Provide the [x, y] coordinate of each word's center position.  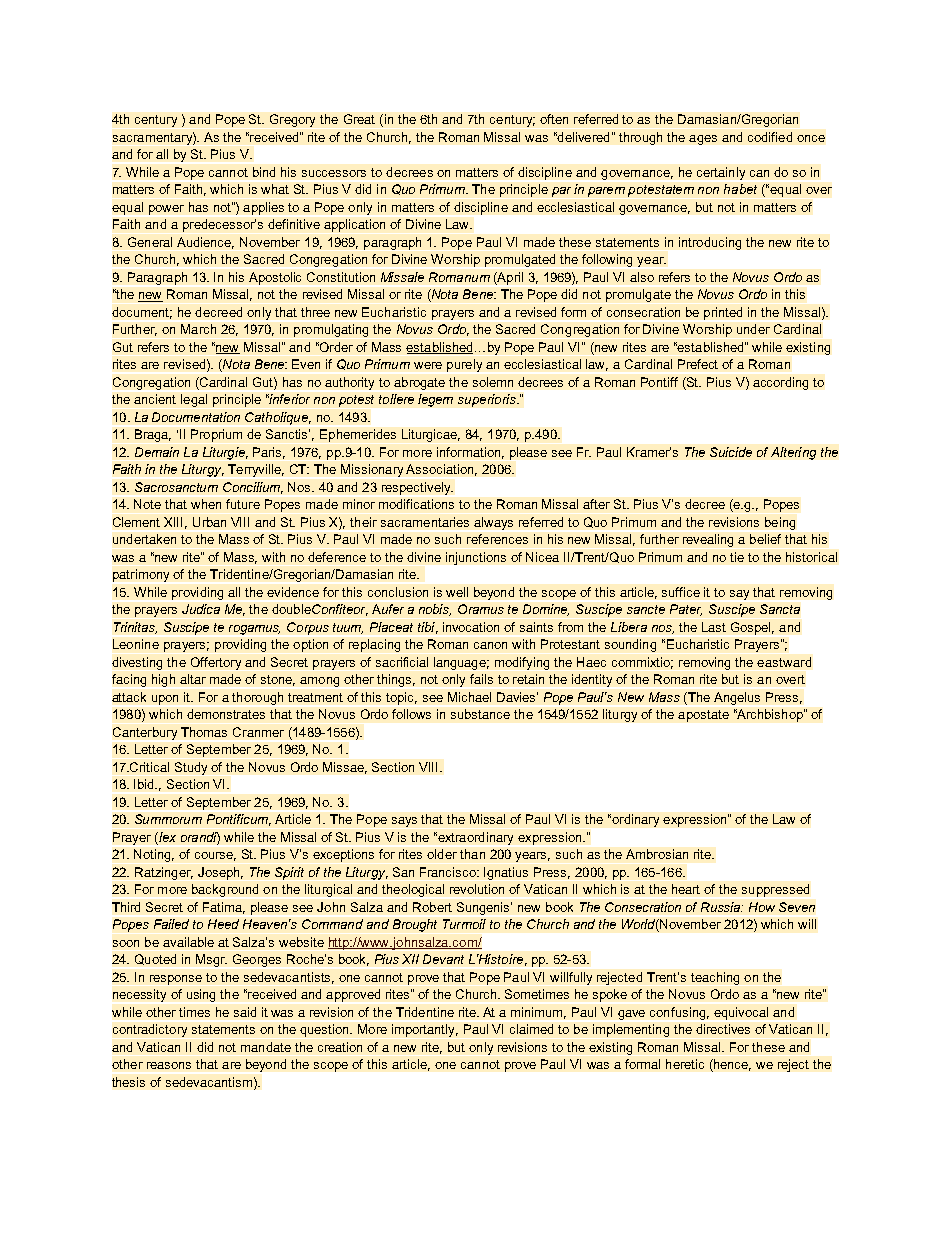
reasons [169, 1065]
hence [731, 1065]
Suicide [731, 452]
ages [703, 140]
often [554, 119]
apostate [703, 716]
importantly [425, 1030]
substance [480, 714]
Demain [157, 452]
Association [441, 470]
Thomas [204, 732]
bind [264, 172]
